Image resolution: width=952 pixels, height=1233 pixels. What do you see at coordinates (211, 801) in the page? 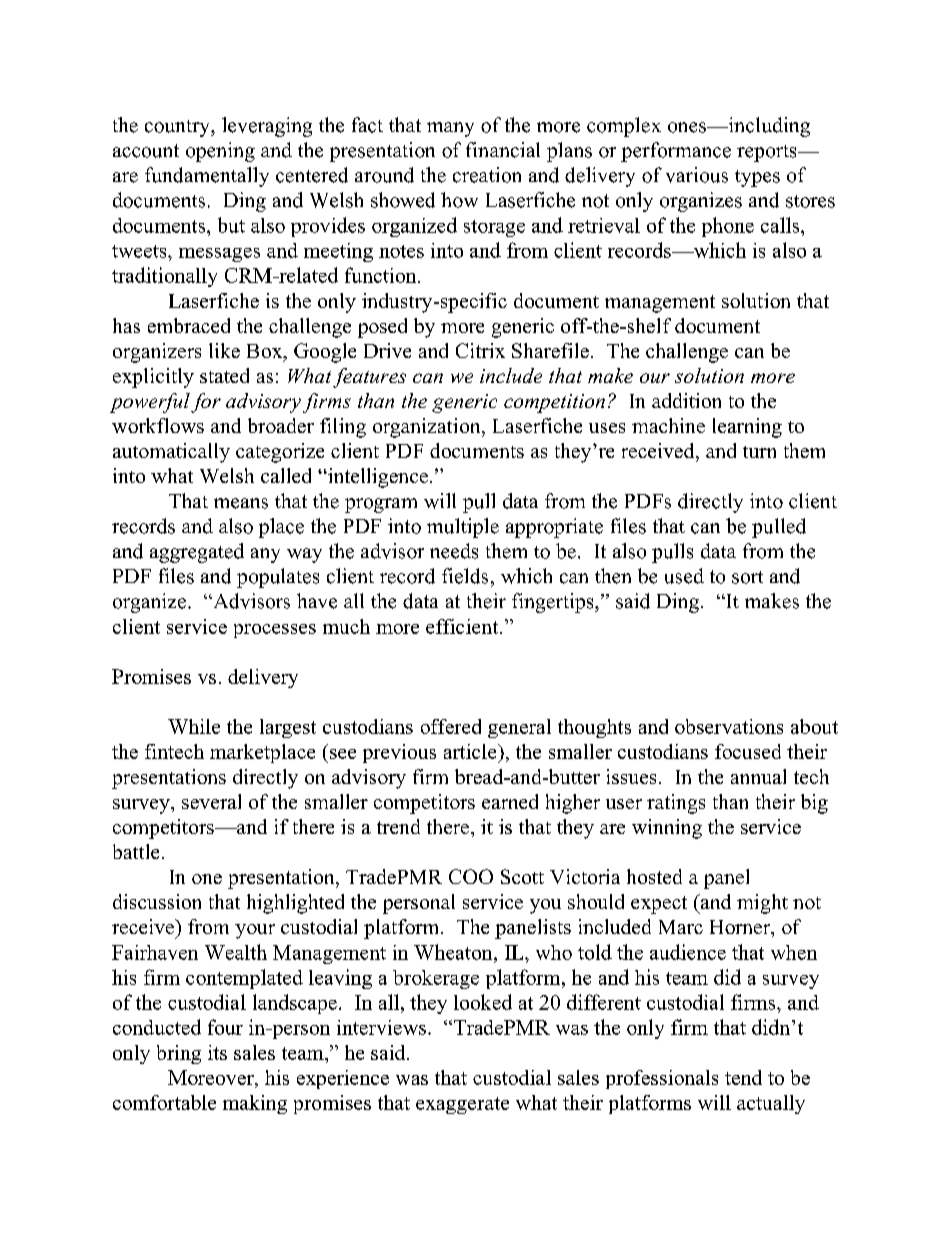
I see `several` at bounding box center [211, 801].
